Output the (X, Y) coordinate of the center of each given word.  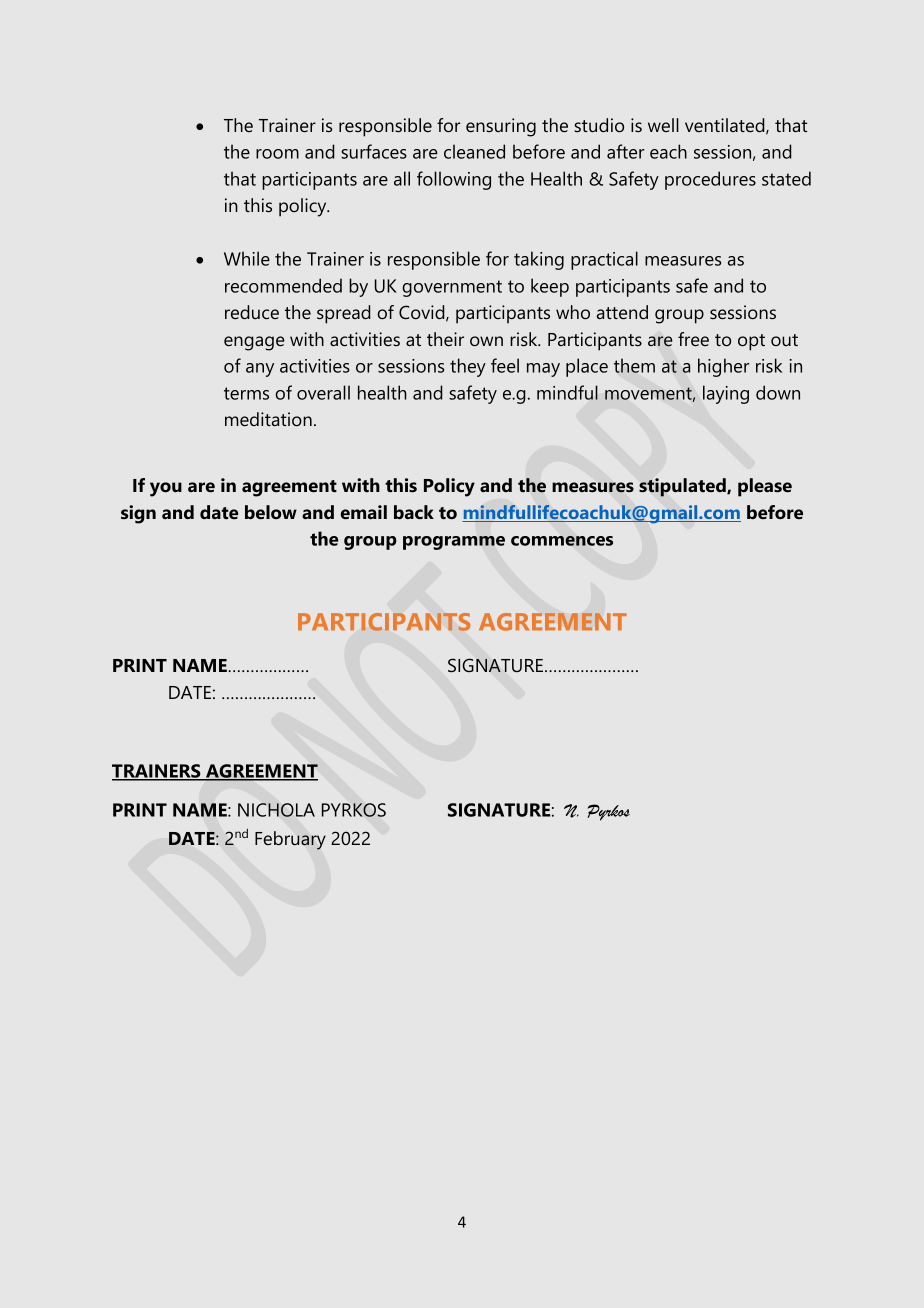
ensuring (501, 127)
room (277, 154)
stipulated (683, 487)
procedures (710, 180)
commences (562, 541)
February (290, 840)
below (271, 512)
